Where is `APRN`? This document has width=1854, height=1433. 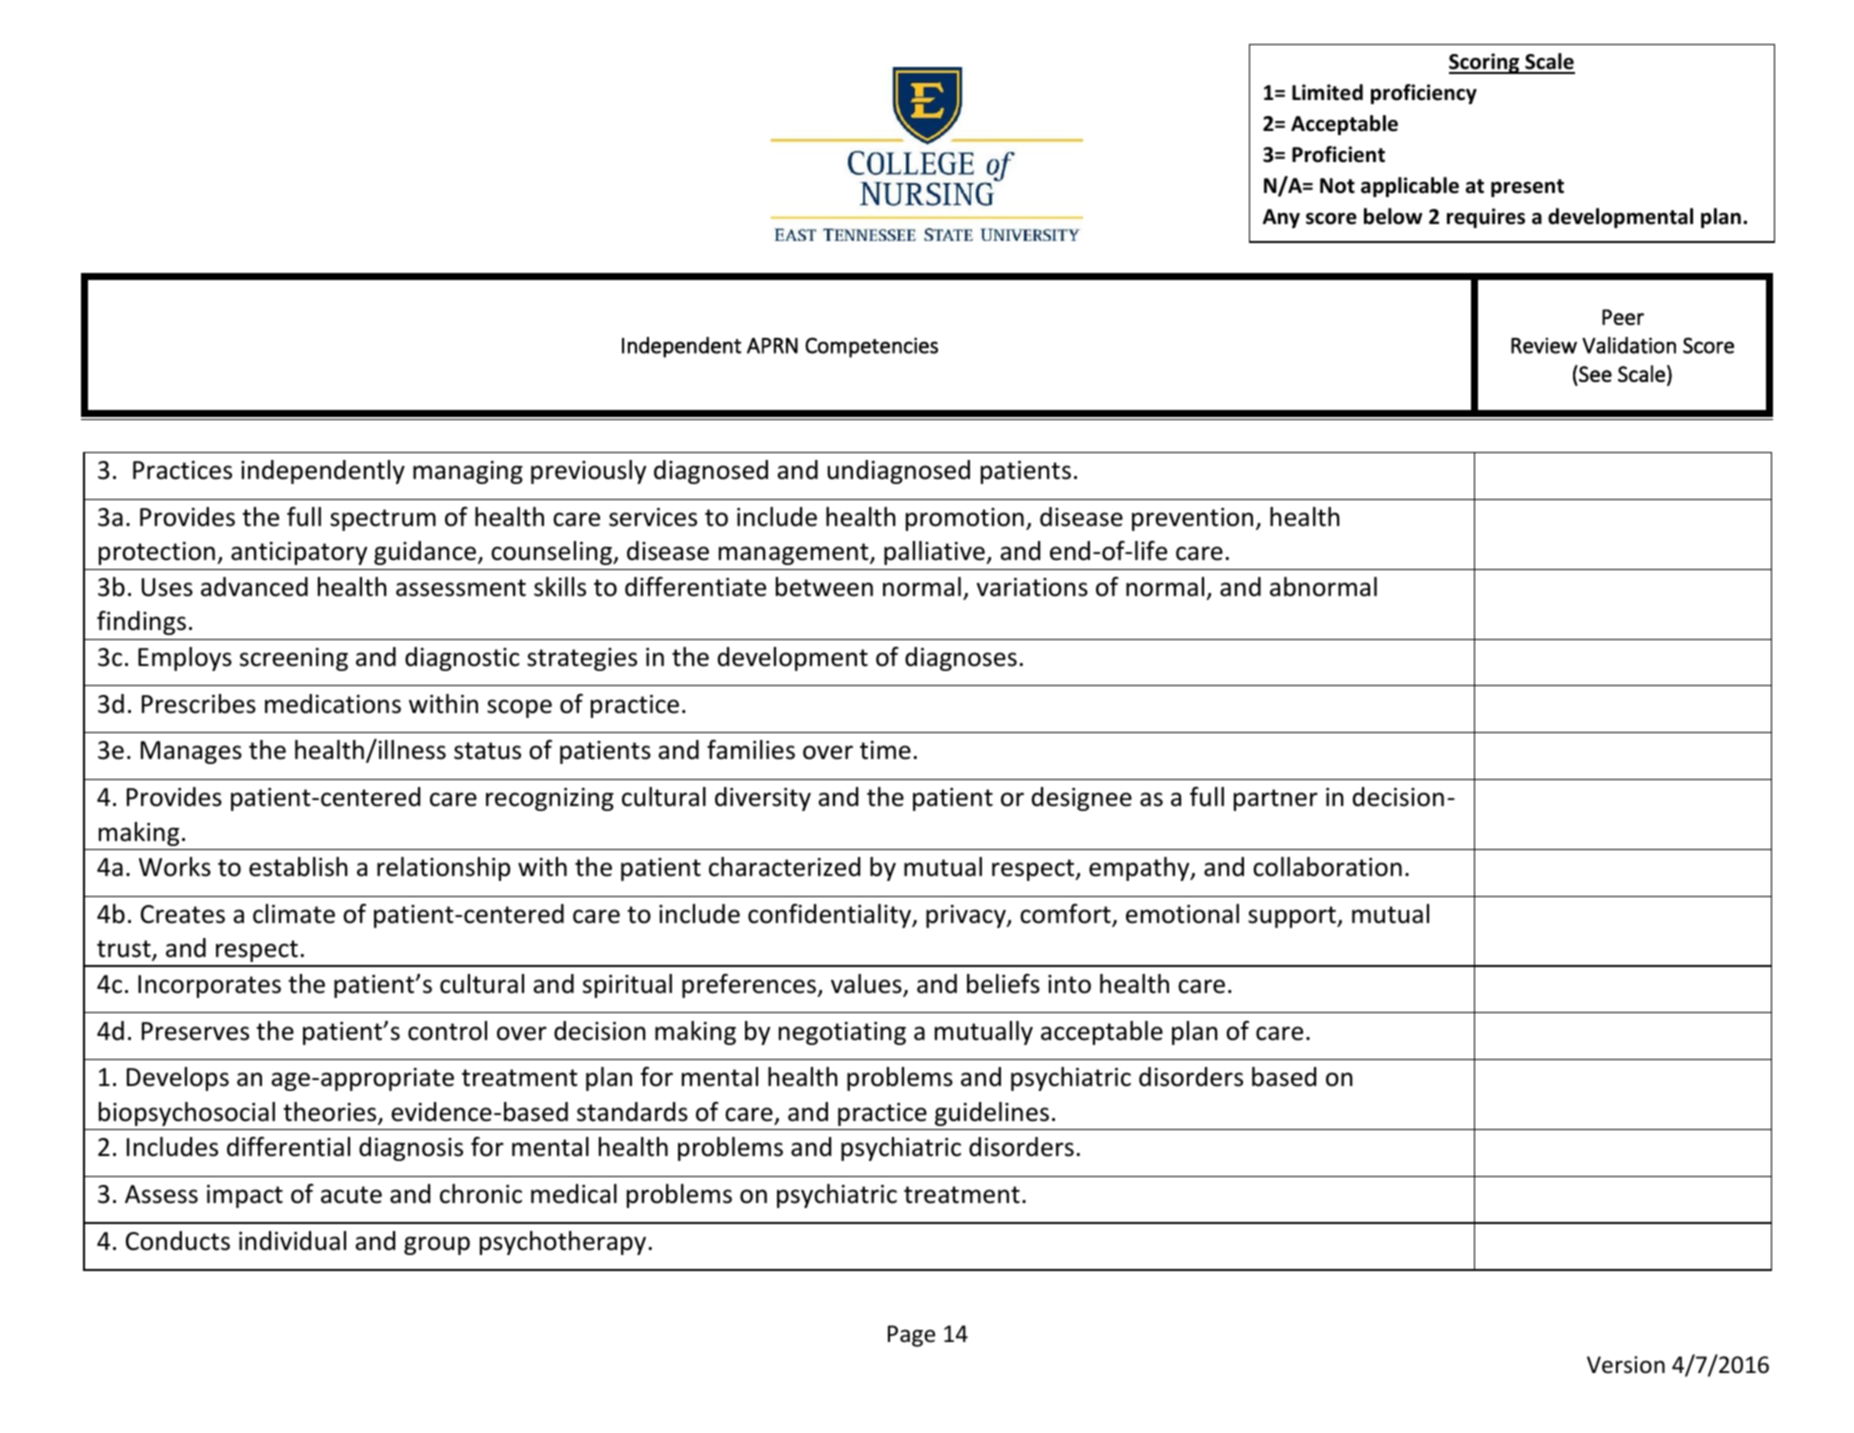 APRN is located at coordinates (772, 346).
